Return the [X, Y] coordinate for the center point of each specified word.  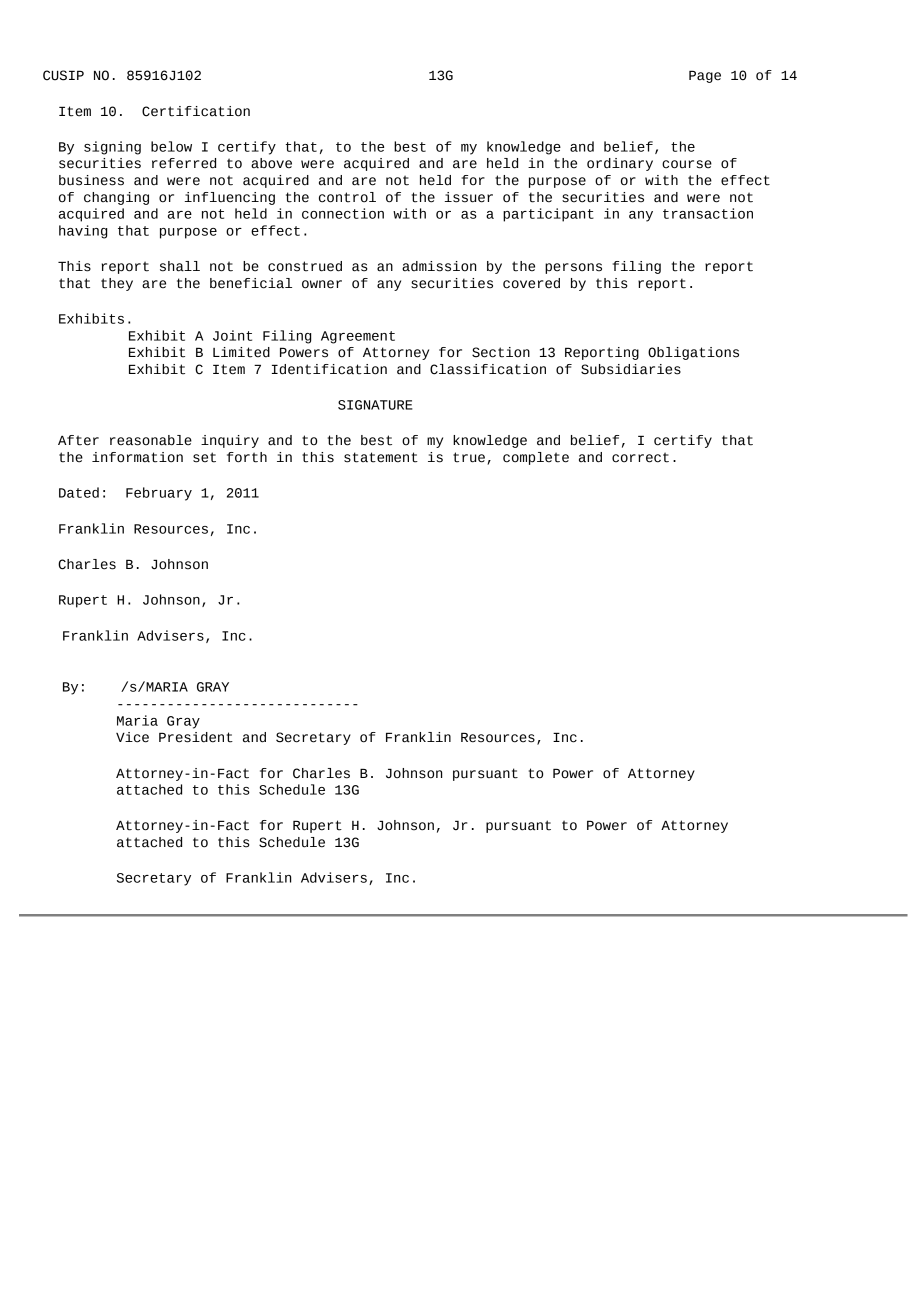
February [159, 494]
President [196, 737]
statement [381, 457]
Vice [132, 737]
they [117, 284]
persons [573, 268]
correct [640, 457]
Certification [196, 111]
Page [705, 76]
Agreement [358, 337]
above [271, 163]
